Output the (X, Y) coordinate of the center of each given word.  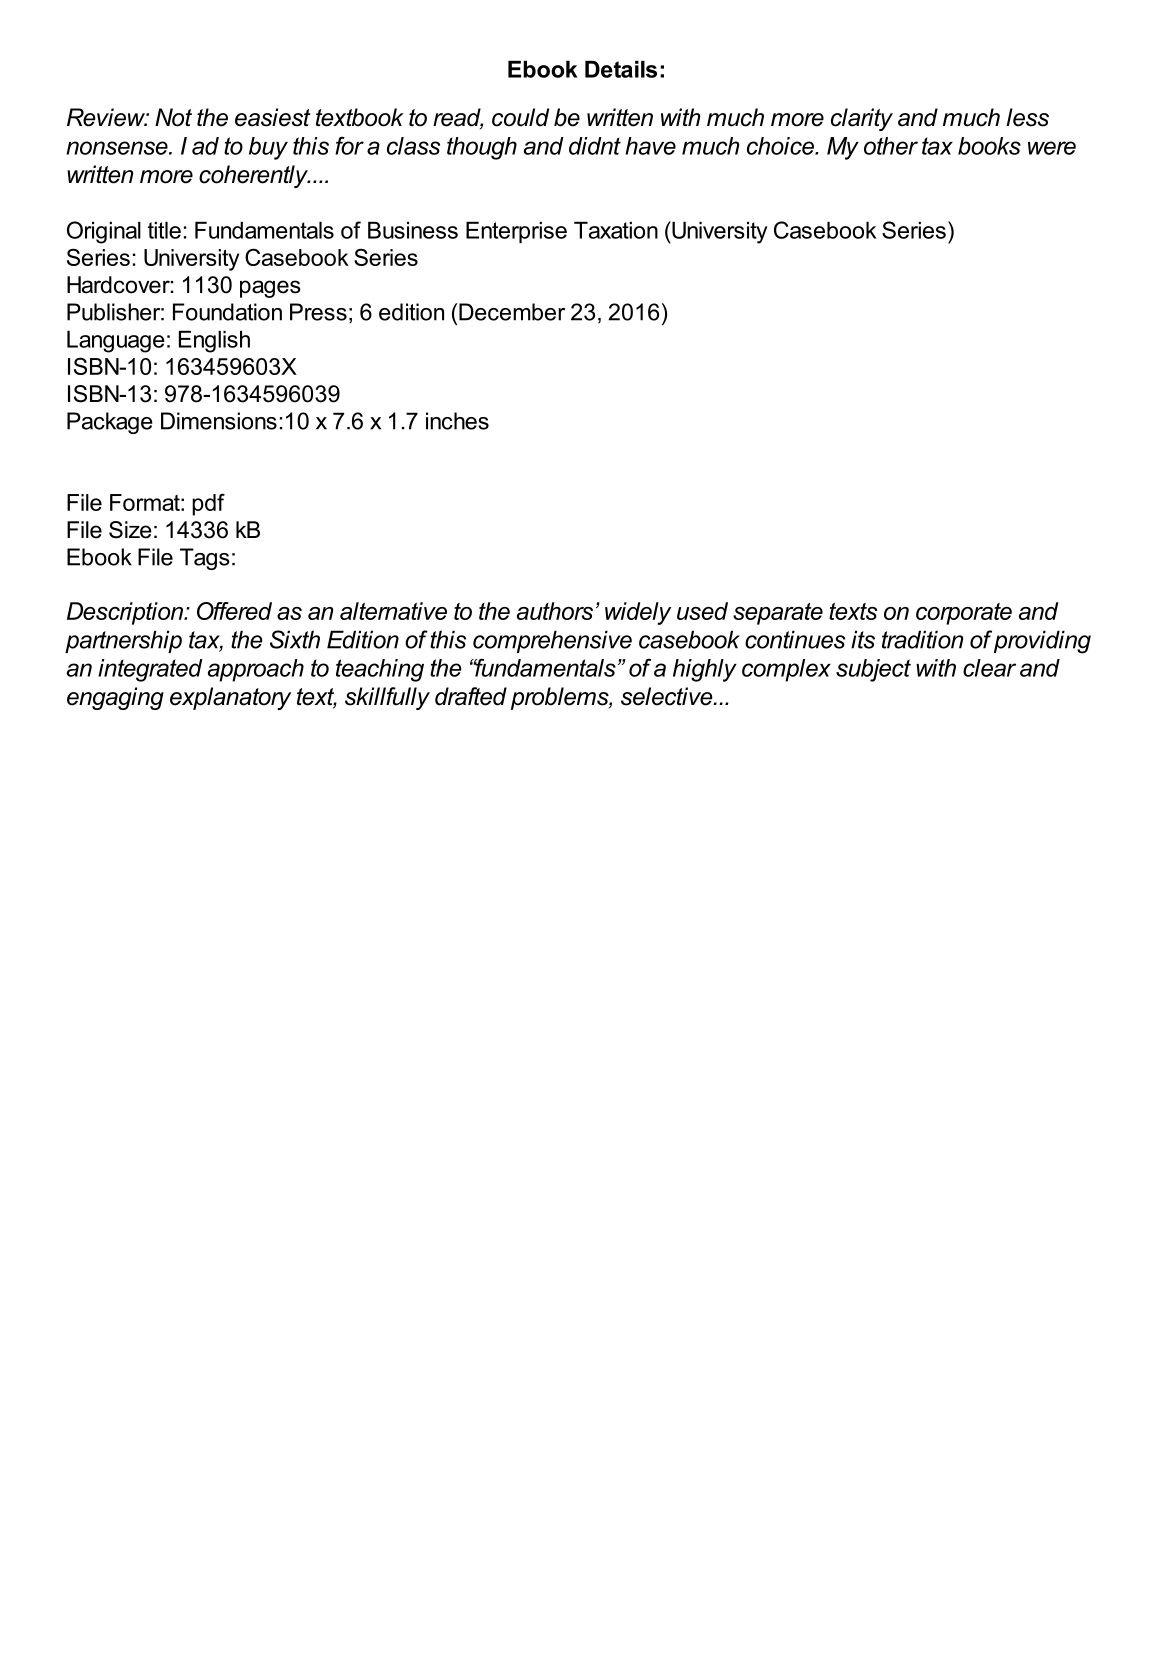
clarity (862, 119)
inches (457, 421)
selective (668, 696)
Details (621, 69)
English (214, 342)
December (512, 312)
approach (256, 670)
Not (173, 117)
